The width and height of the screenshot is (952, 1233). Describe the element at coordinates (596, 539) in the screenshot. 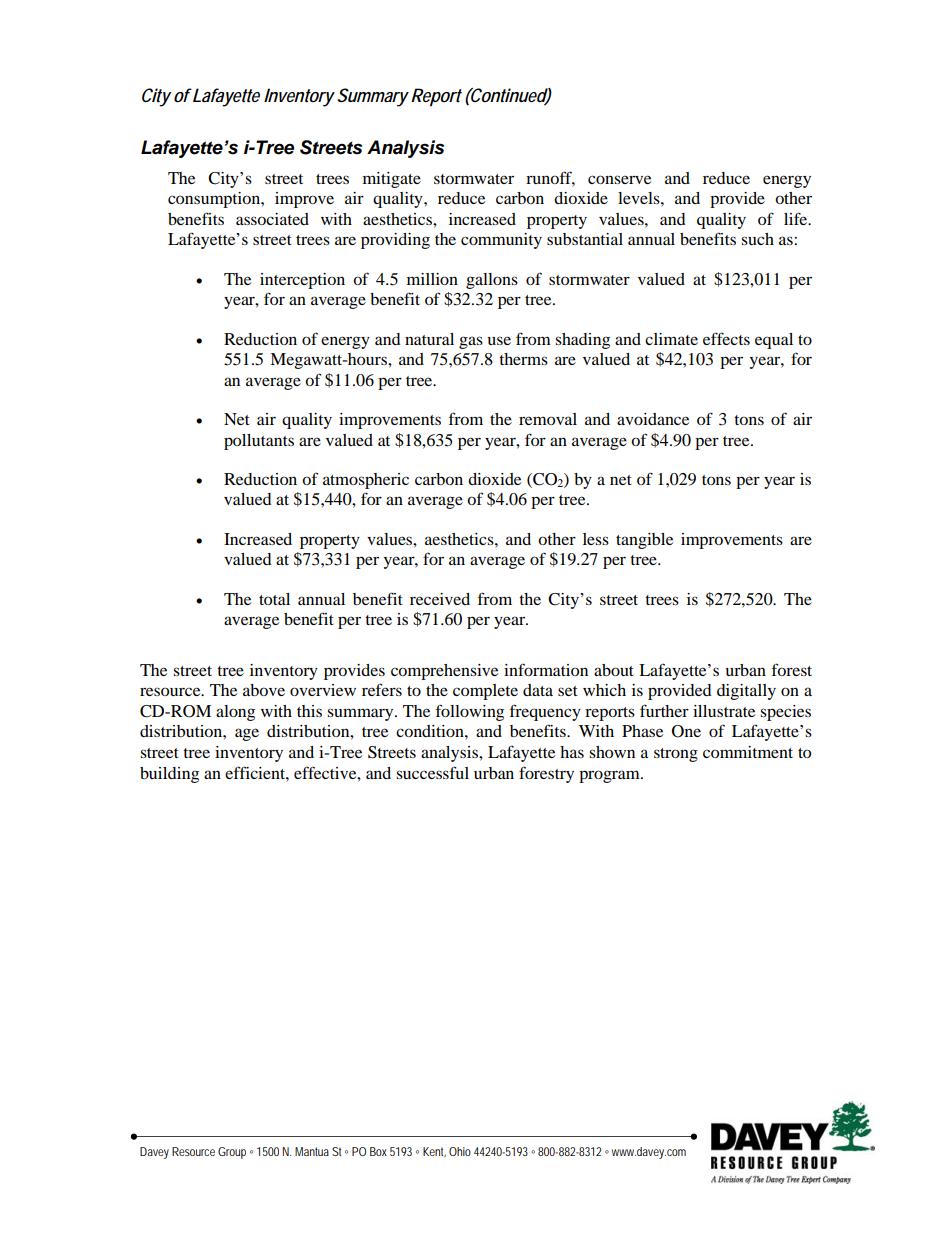

I see `less` at that location.
